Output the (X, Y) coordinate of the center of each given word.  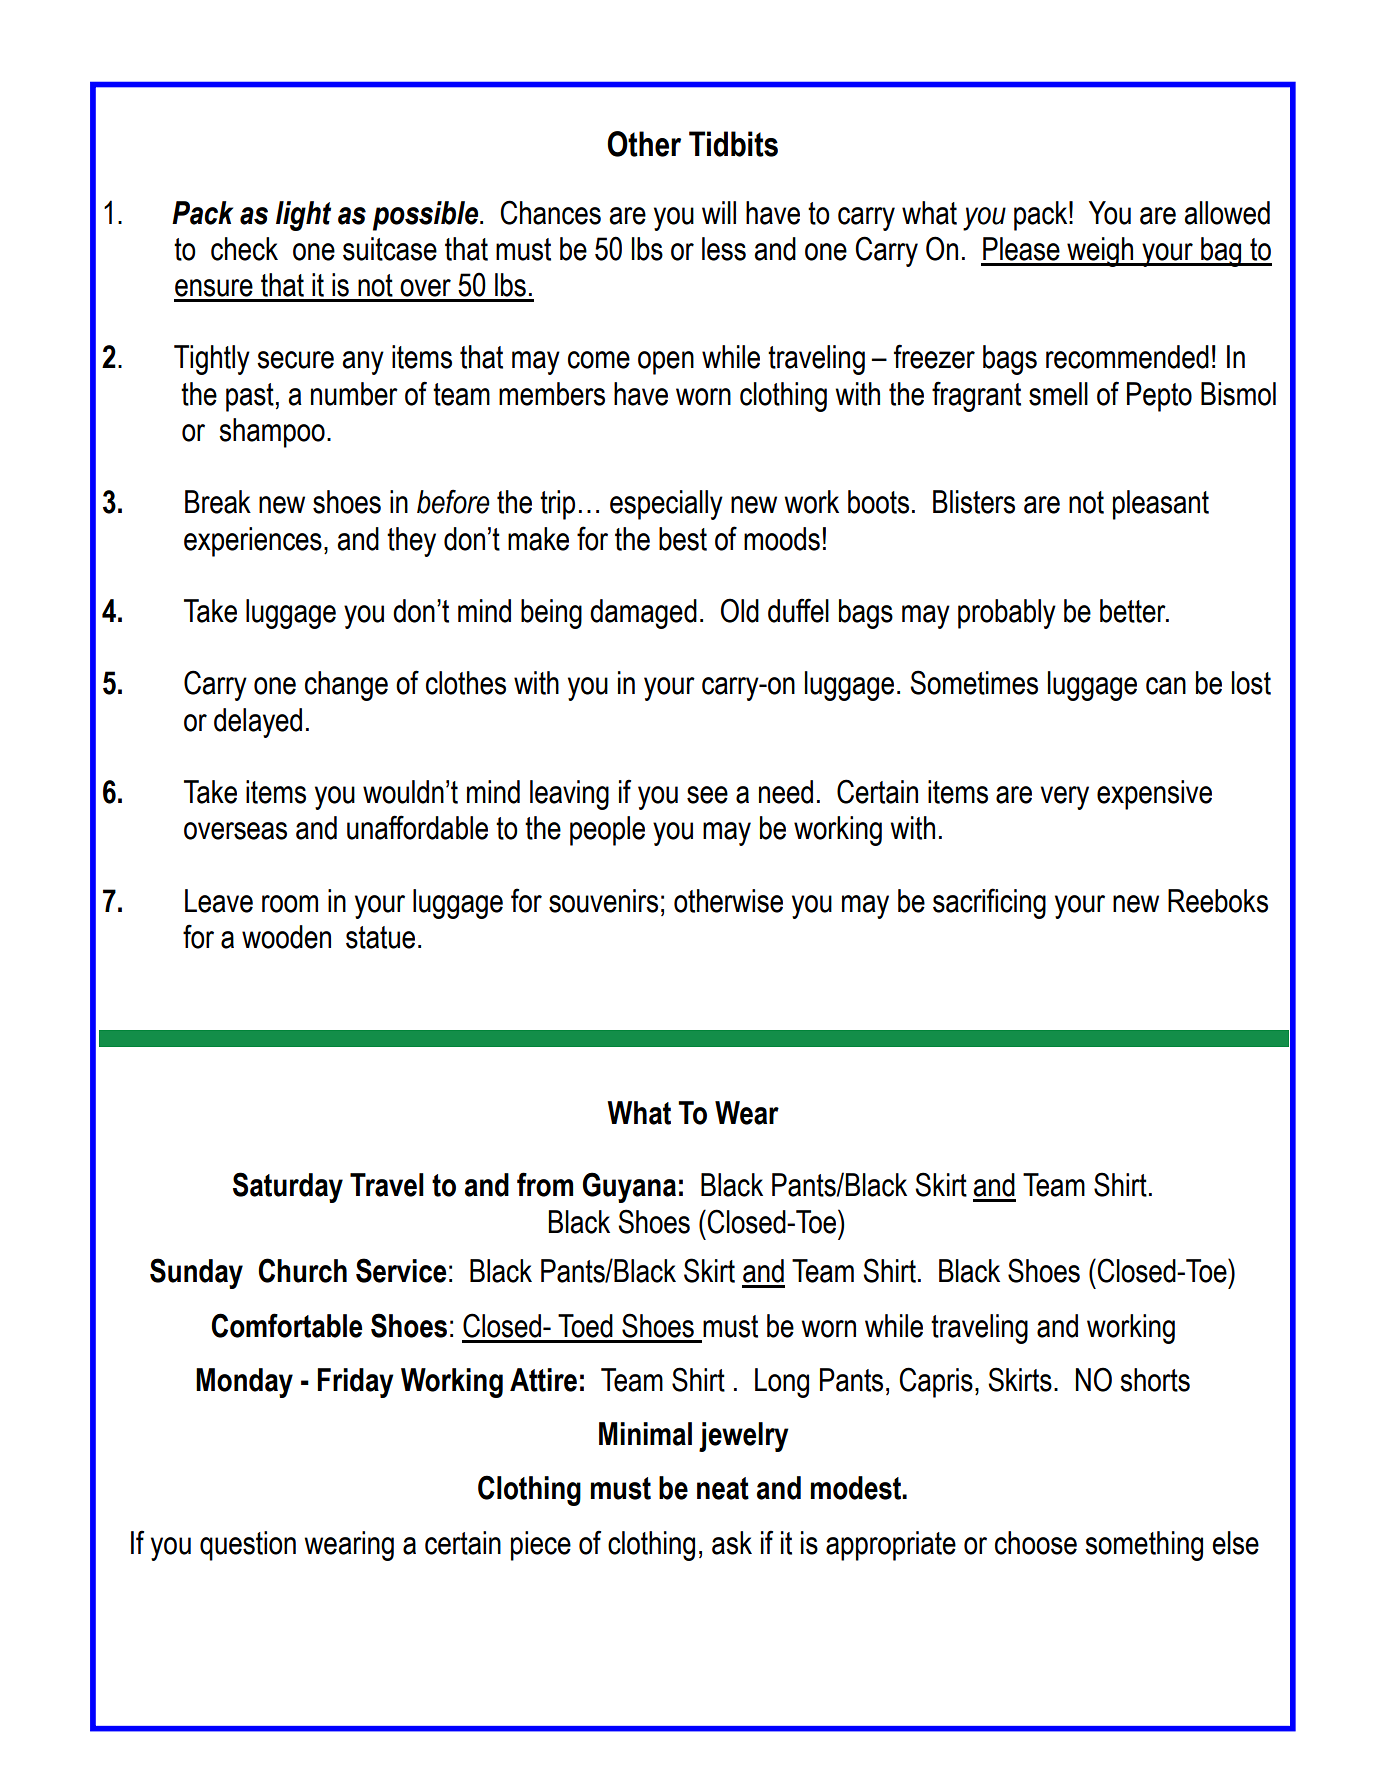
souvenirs (603, 901)
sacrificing (989, 903)
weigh (1100, 252)
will (719, 212)
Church (302, 1270)
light (303, 216)
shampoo (272, 433)
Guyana (629, 1187)
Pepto (1159, 397)
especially (666, 505)
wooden (286, 937)
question (248, 1546)
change (346, 686)
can (1166, 686)
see (707, 795)
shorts (1155, 1380)
